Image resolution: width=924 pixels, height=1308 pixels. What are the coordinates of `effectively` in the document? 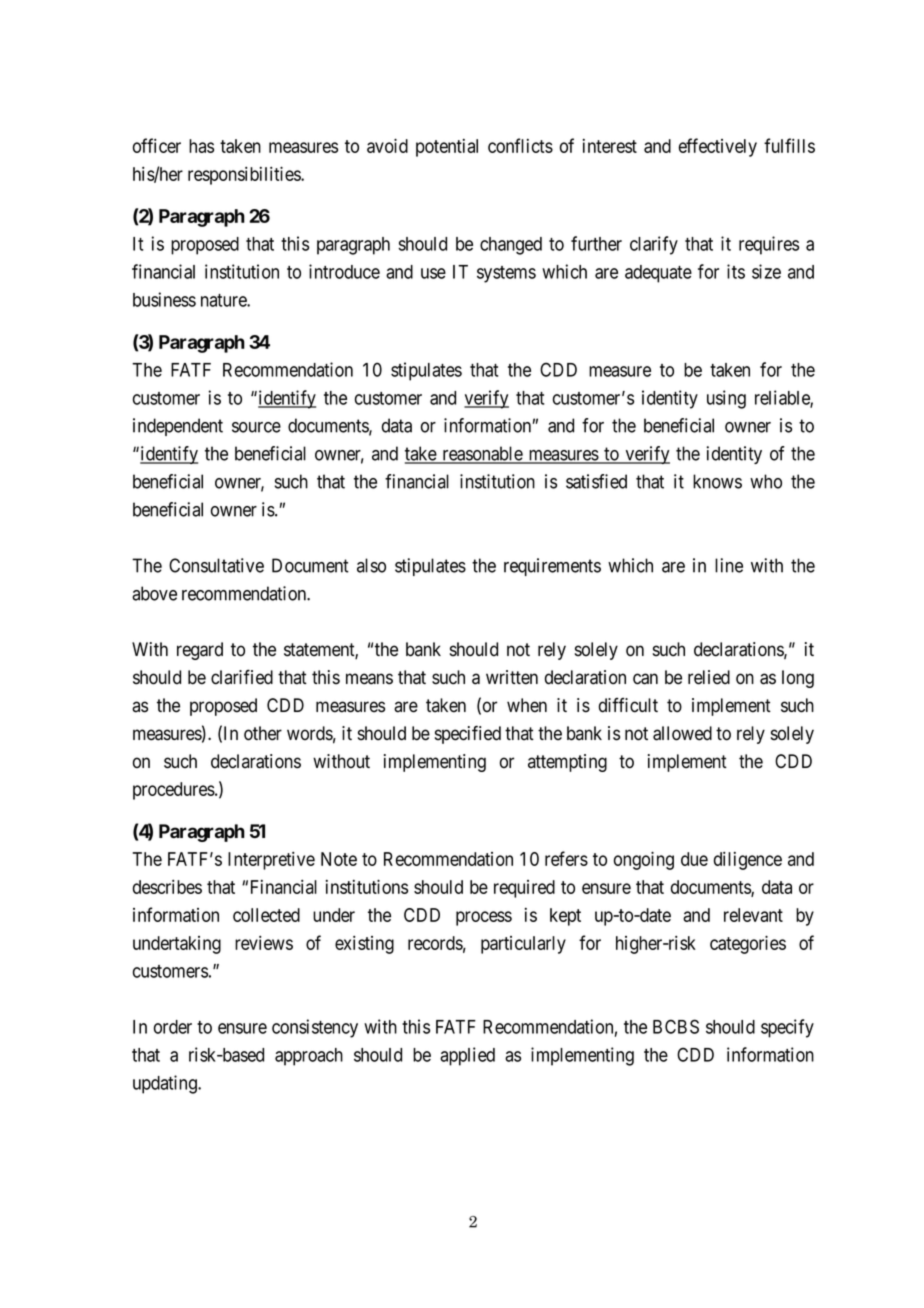 It's located at (718, 147).
